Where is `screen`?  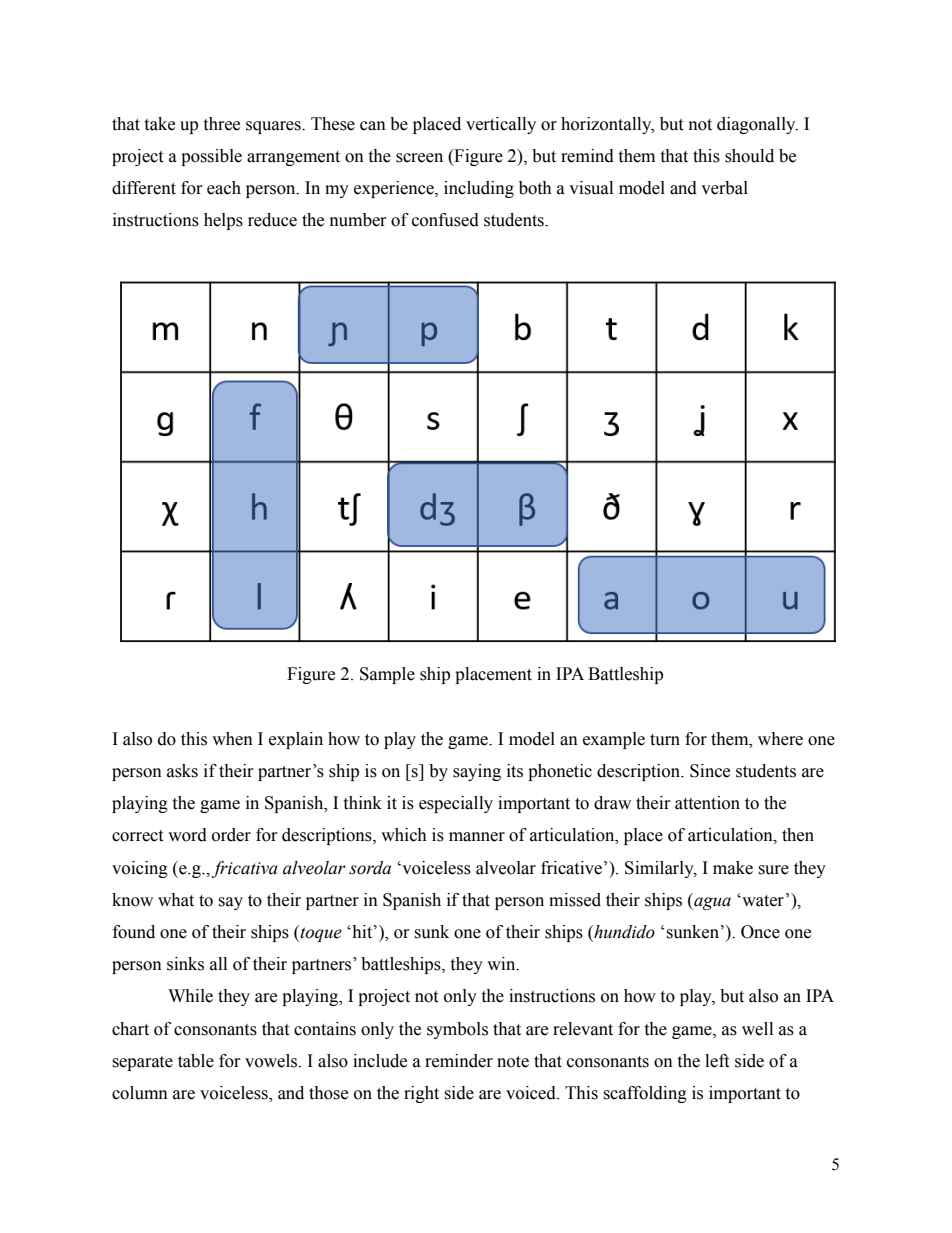 screen is located at coordinates (419, 158).
